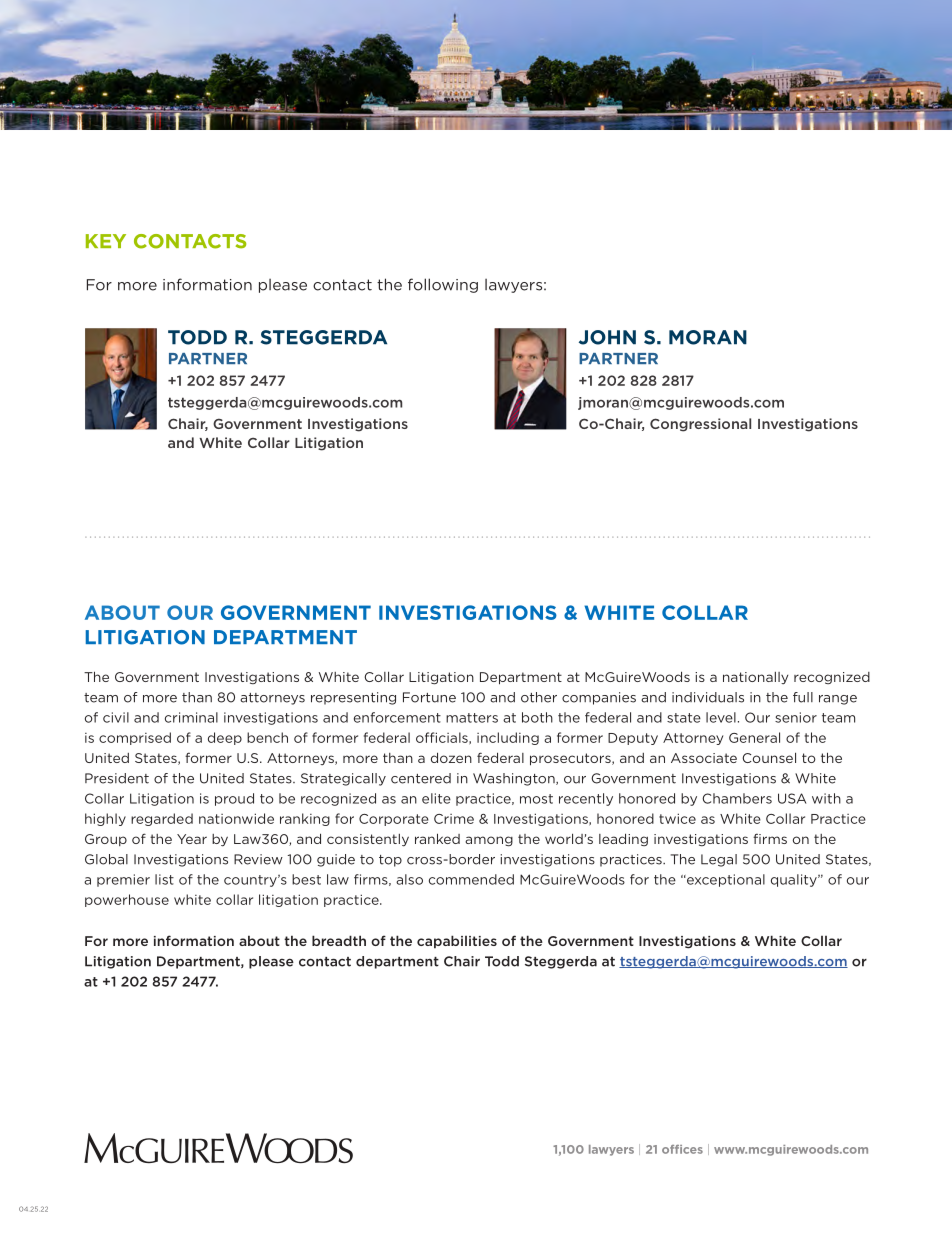 The image size is (952, 1233). Describe the element at coordinates (339, 940) in the page. I see `breadth` at that location.
